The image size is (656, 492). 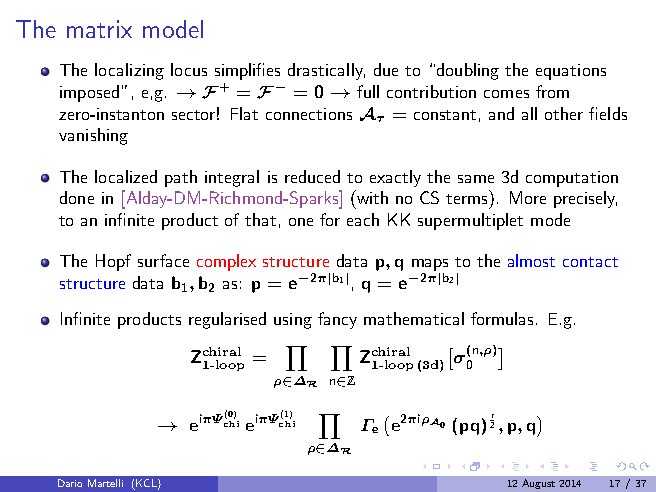 What do you see at coordinates (326, 71) in the page?
I see `drastically` at bounding box center [326, 71].
